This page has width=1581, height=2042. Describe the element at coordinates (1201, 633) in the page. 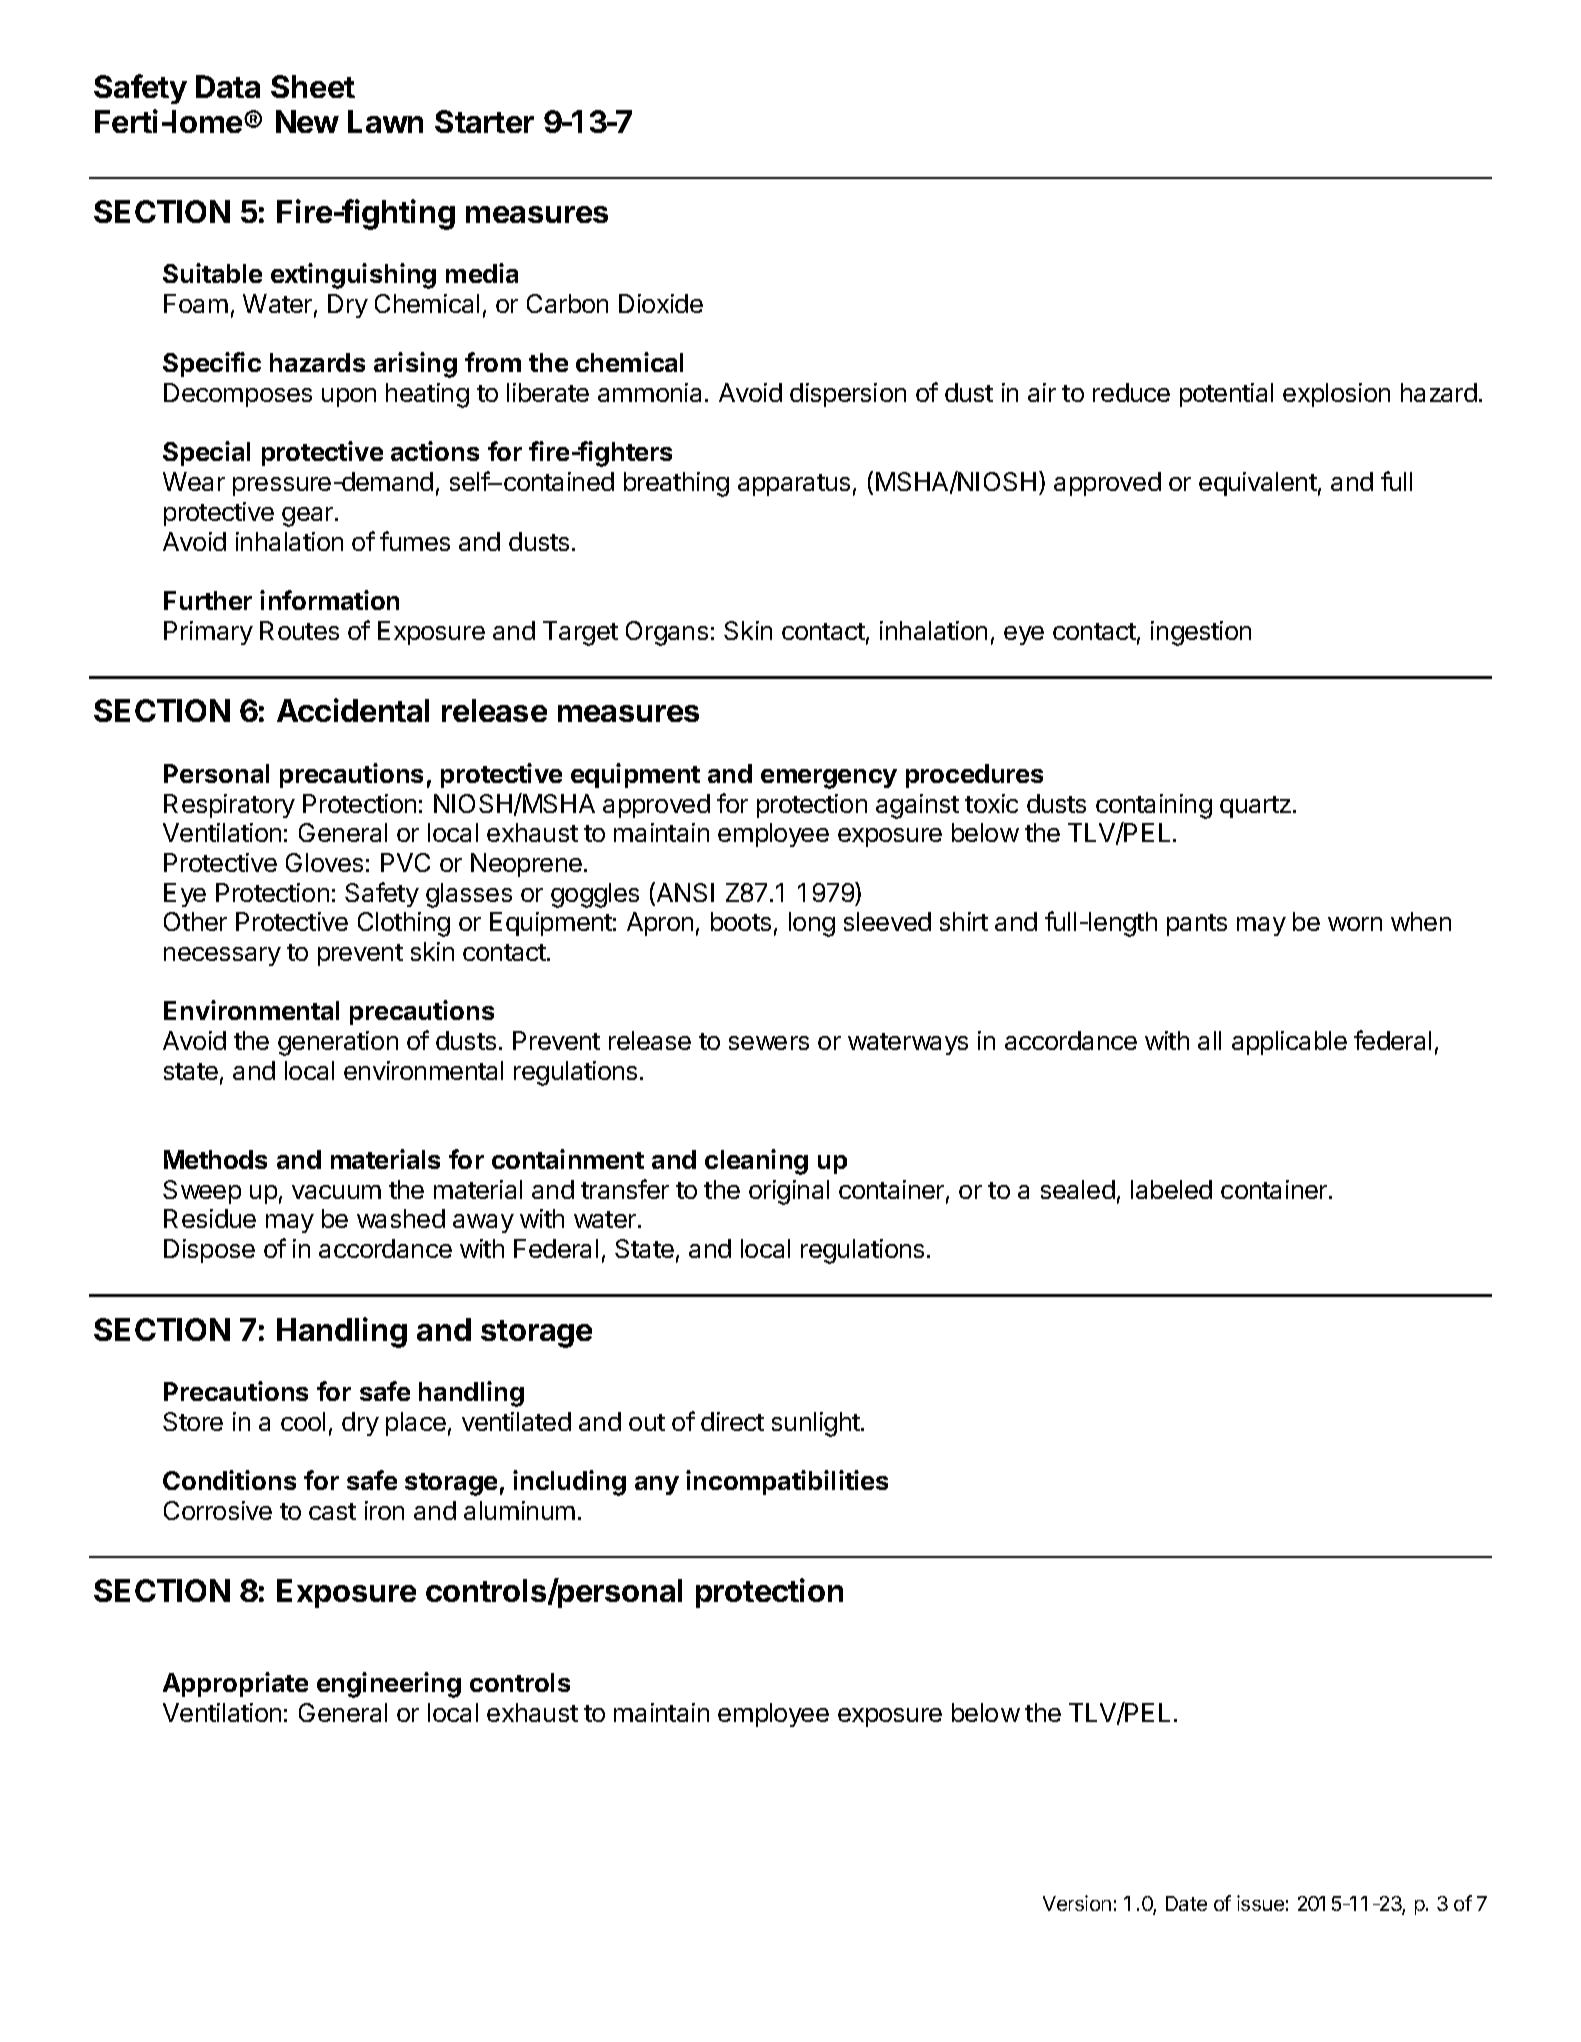

I see `ingestion` at that location.
